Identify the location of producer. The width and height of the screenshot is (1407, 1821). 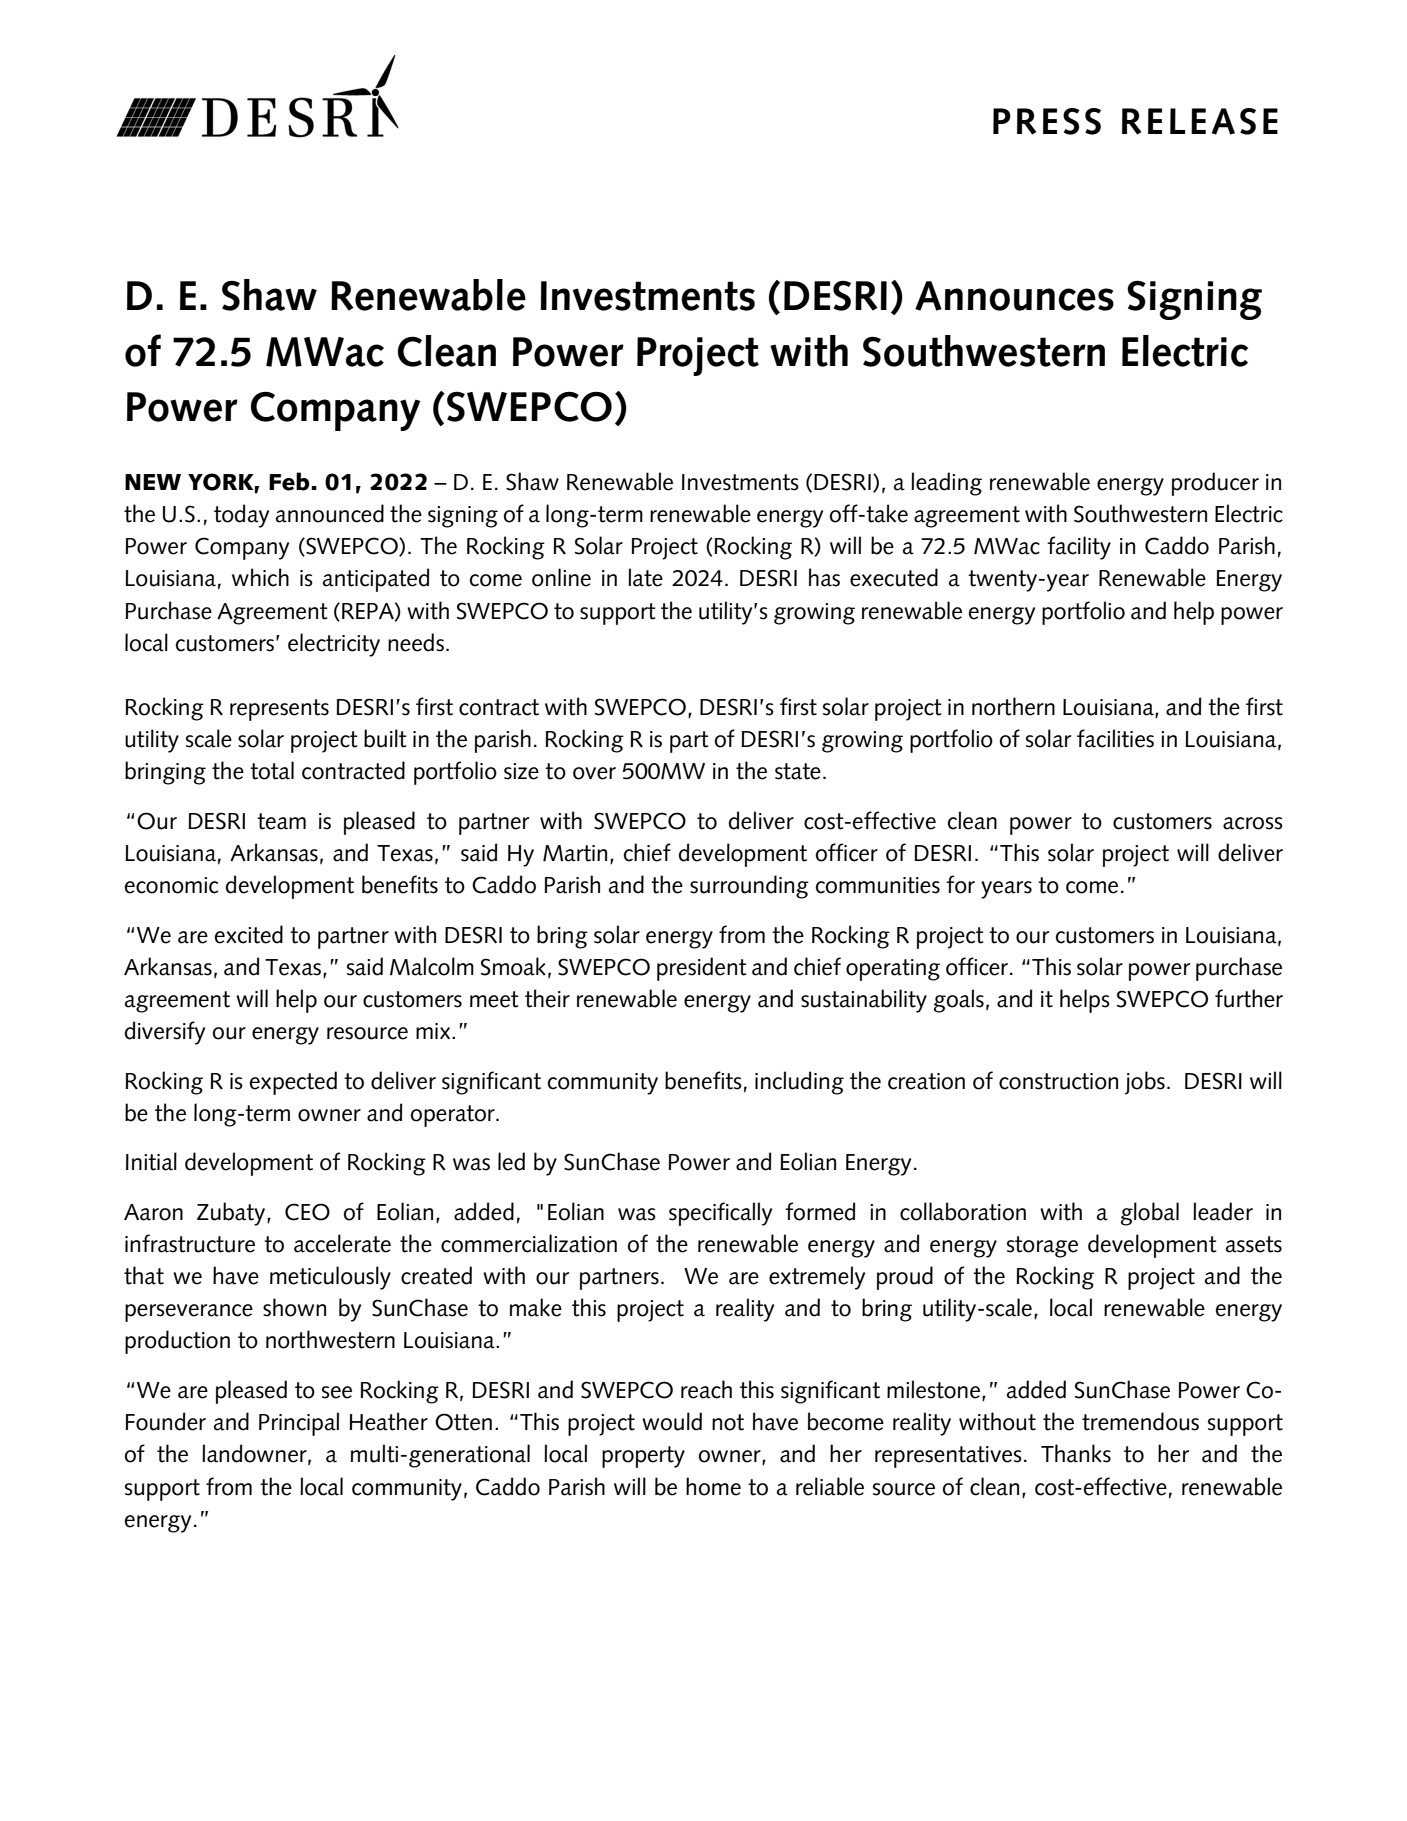
(1215, 484).
